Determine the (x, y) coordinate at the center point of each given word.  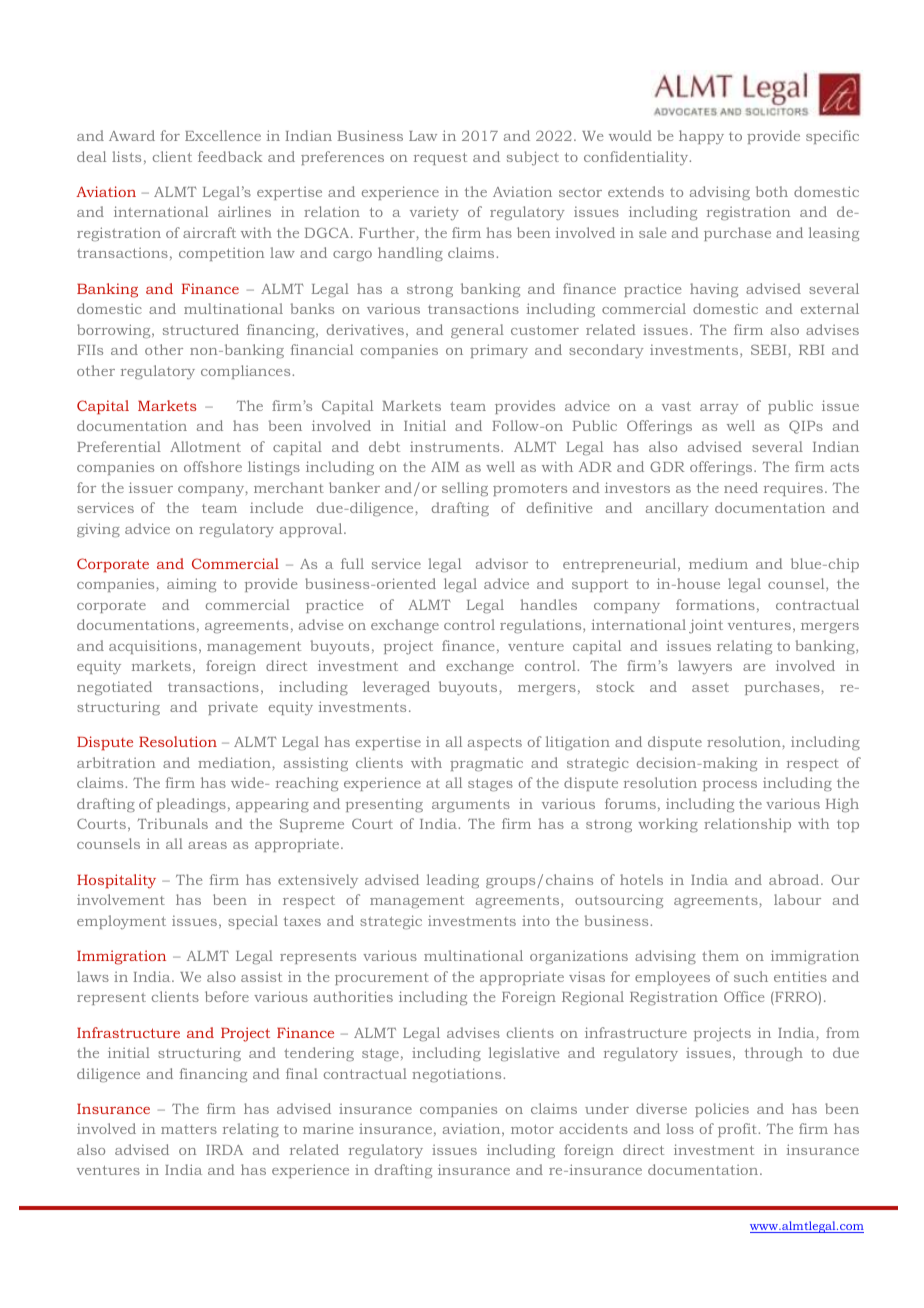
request (440, 159)
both (772, 191)
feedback (230, 156)
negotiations (458, 1075)
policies (722, 1110)
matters (189, 1129)
